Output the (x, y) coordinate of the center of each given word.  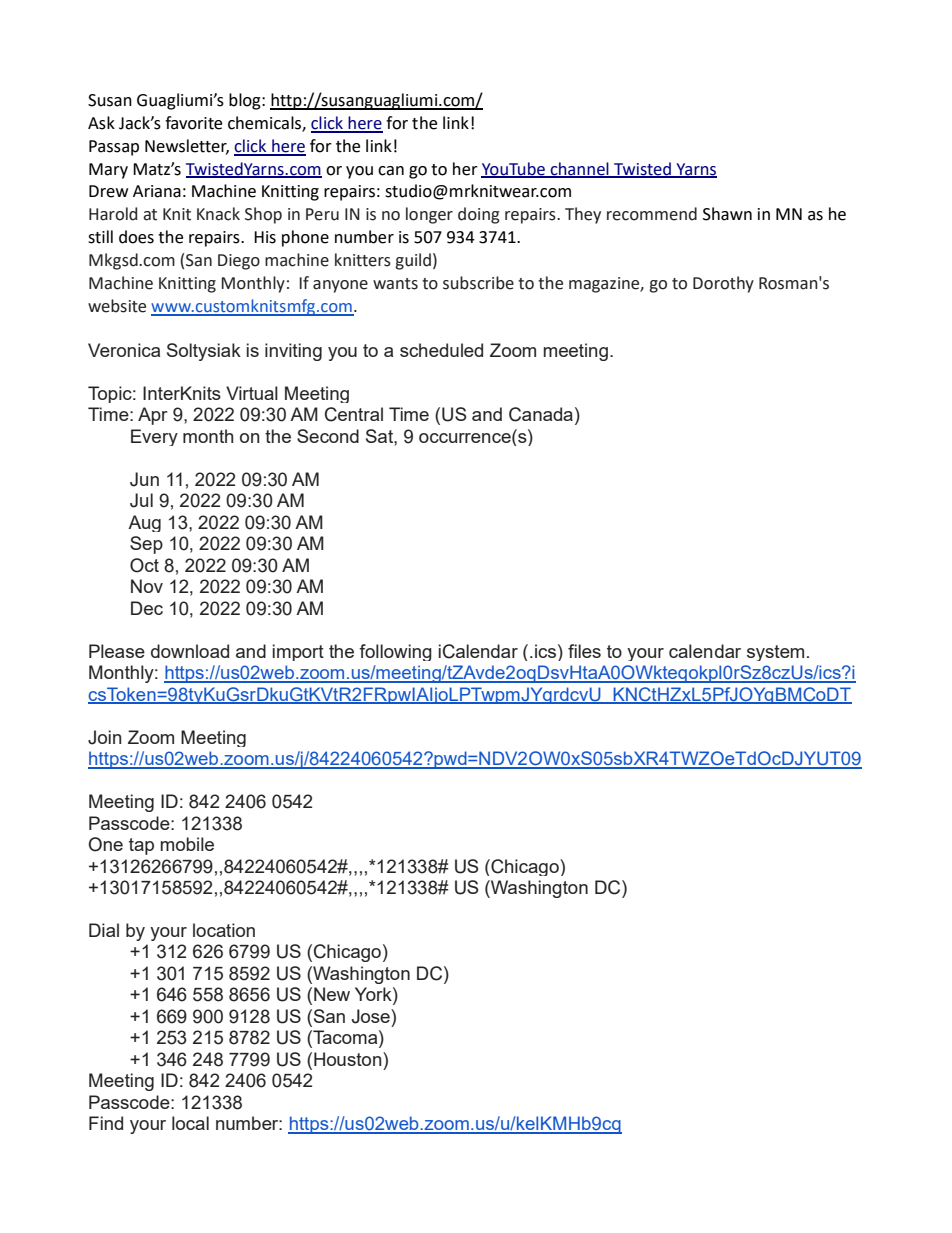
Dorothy (723, 284)
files (584, 651)
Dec (147, 608)
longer (429, 215)
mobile (187, 844)
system (775, 653)
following (395, 652)
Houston (349, 1059)
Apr (153, 416)
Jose (372, 1016)
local (190, 1123)
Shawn (727, 214)
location (224, 930)
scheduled (441, 350)
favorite (193, 123)
